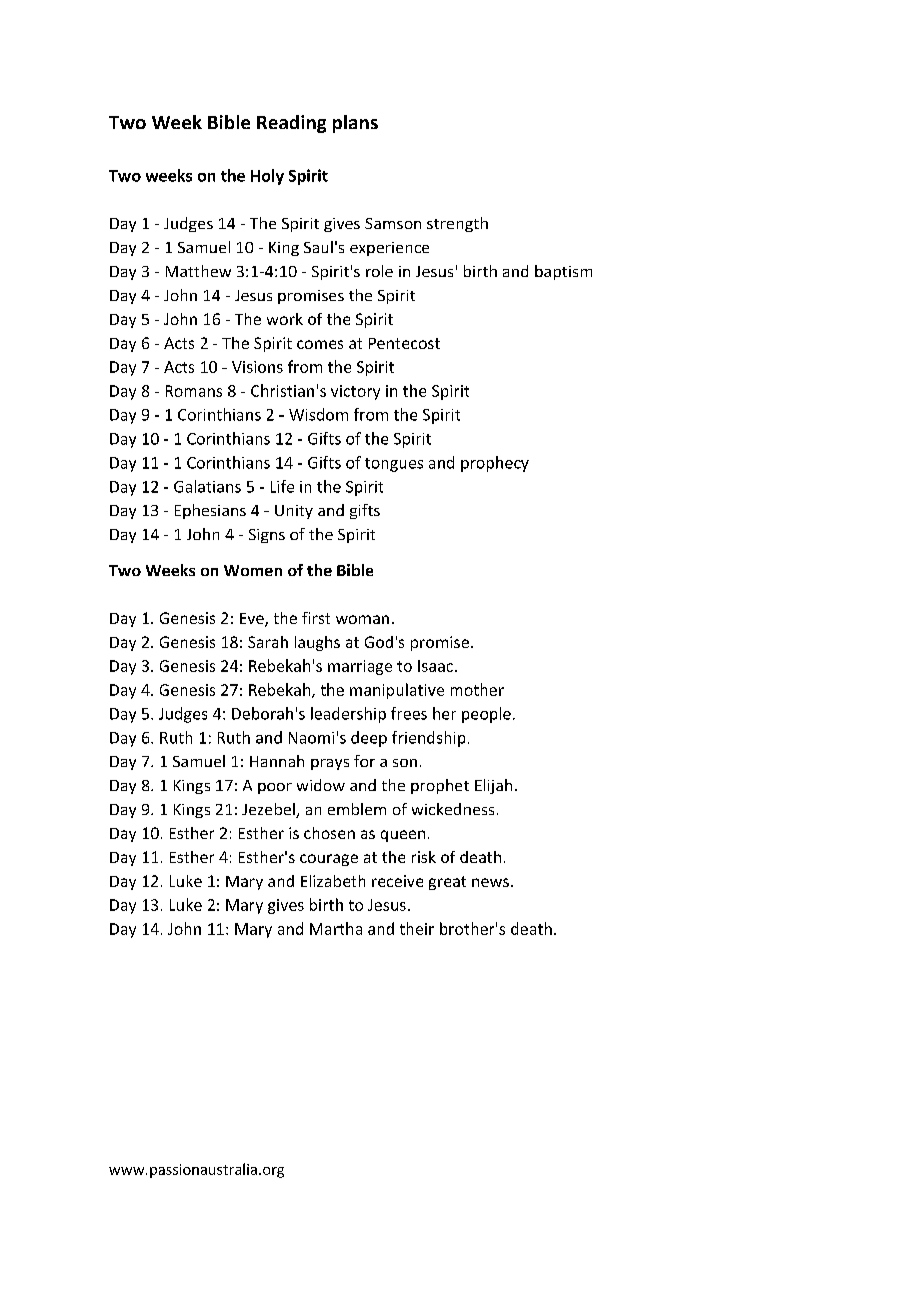  I want to click on receive, so click(397, 881).
